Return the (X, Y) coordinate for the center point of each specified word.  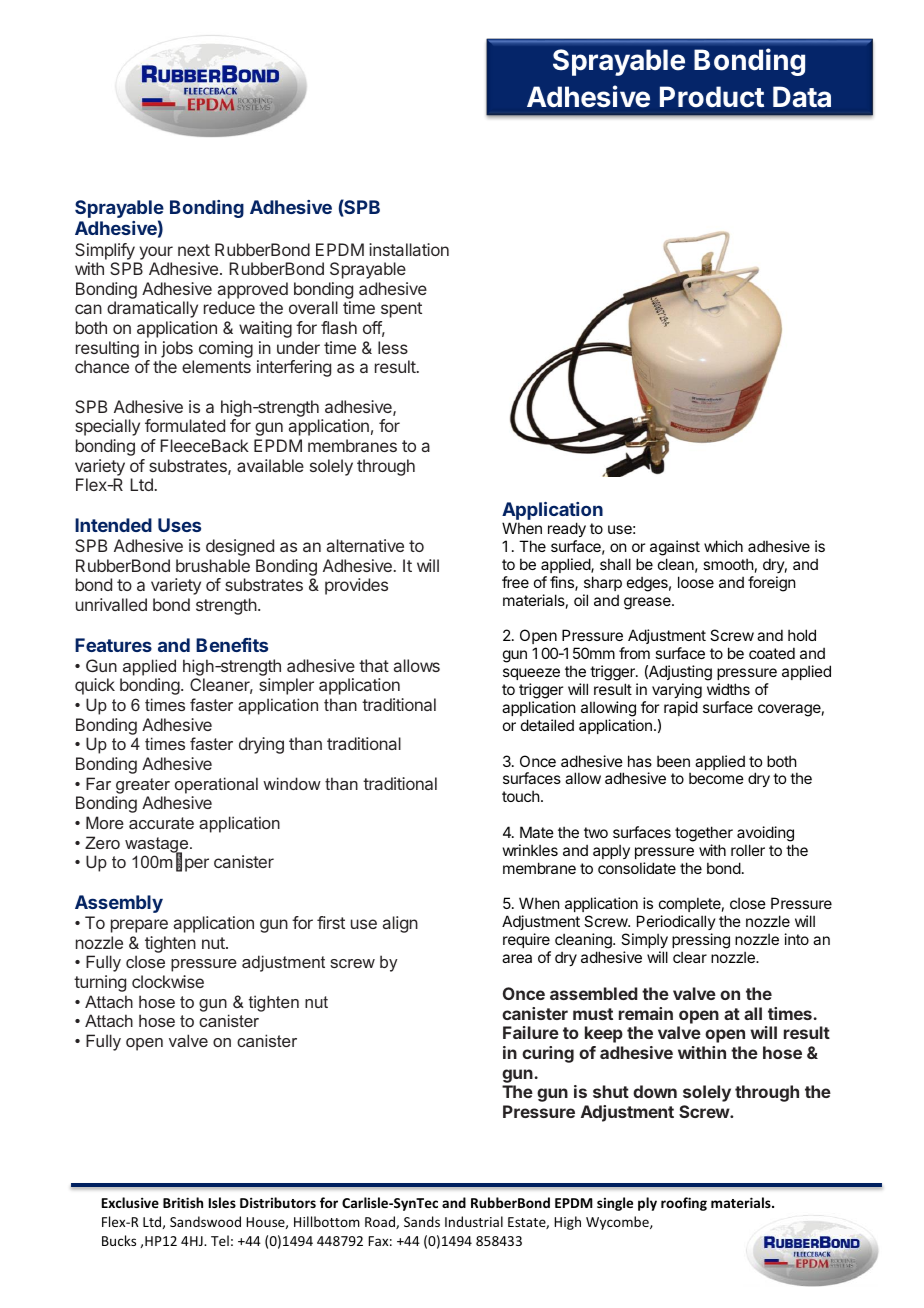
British (183, 1202)
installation (409, 249)
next (194, 250)
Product (712, 97)
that (374, 665)
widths (728, 689)
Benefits (232, 645)
